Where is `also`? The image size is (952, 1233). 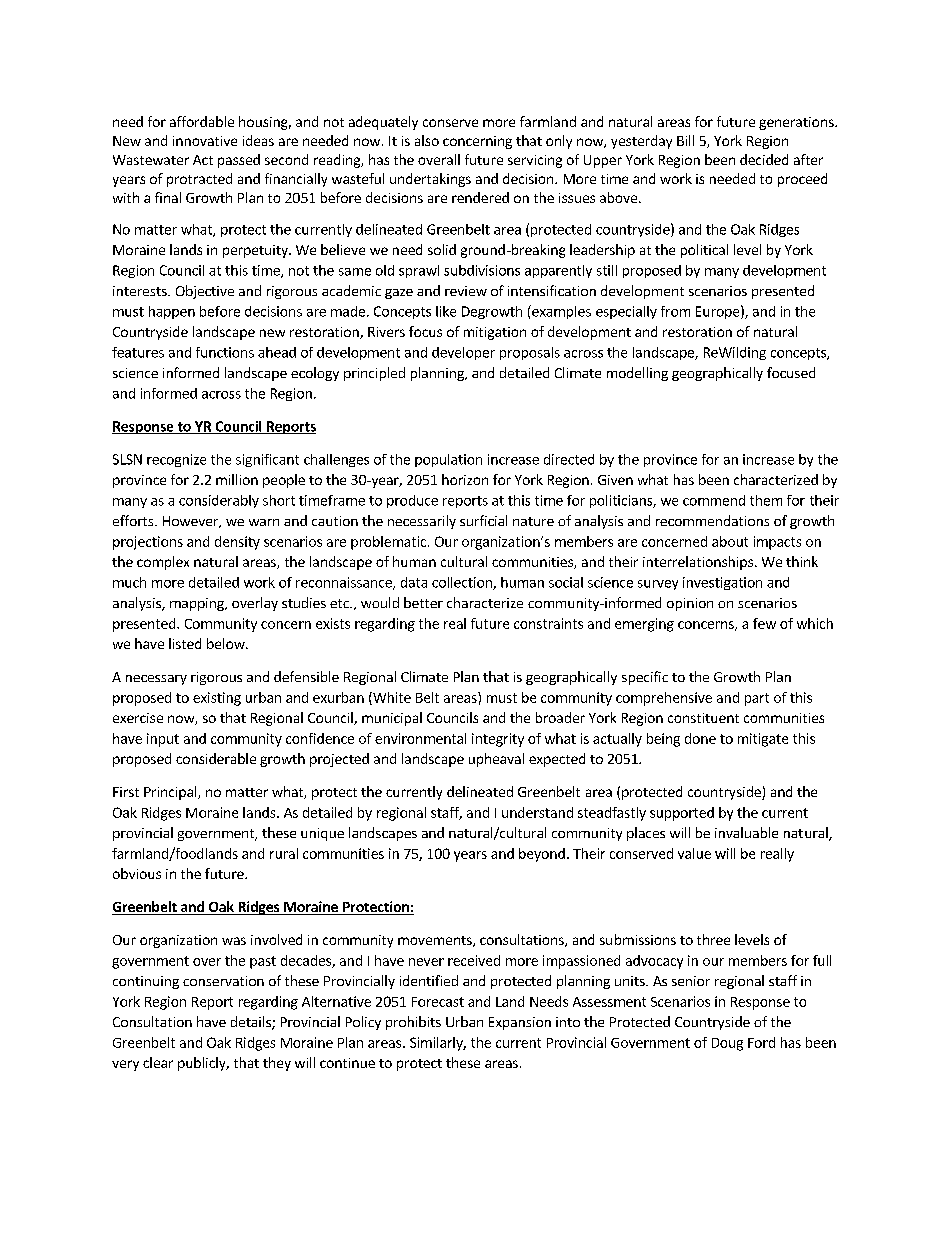 also is located at coordinates (427, 140).
